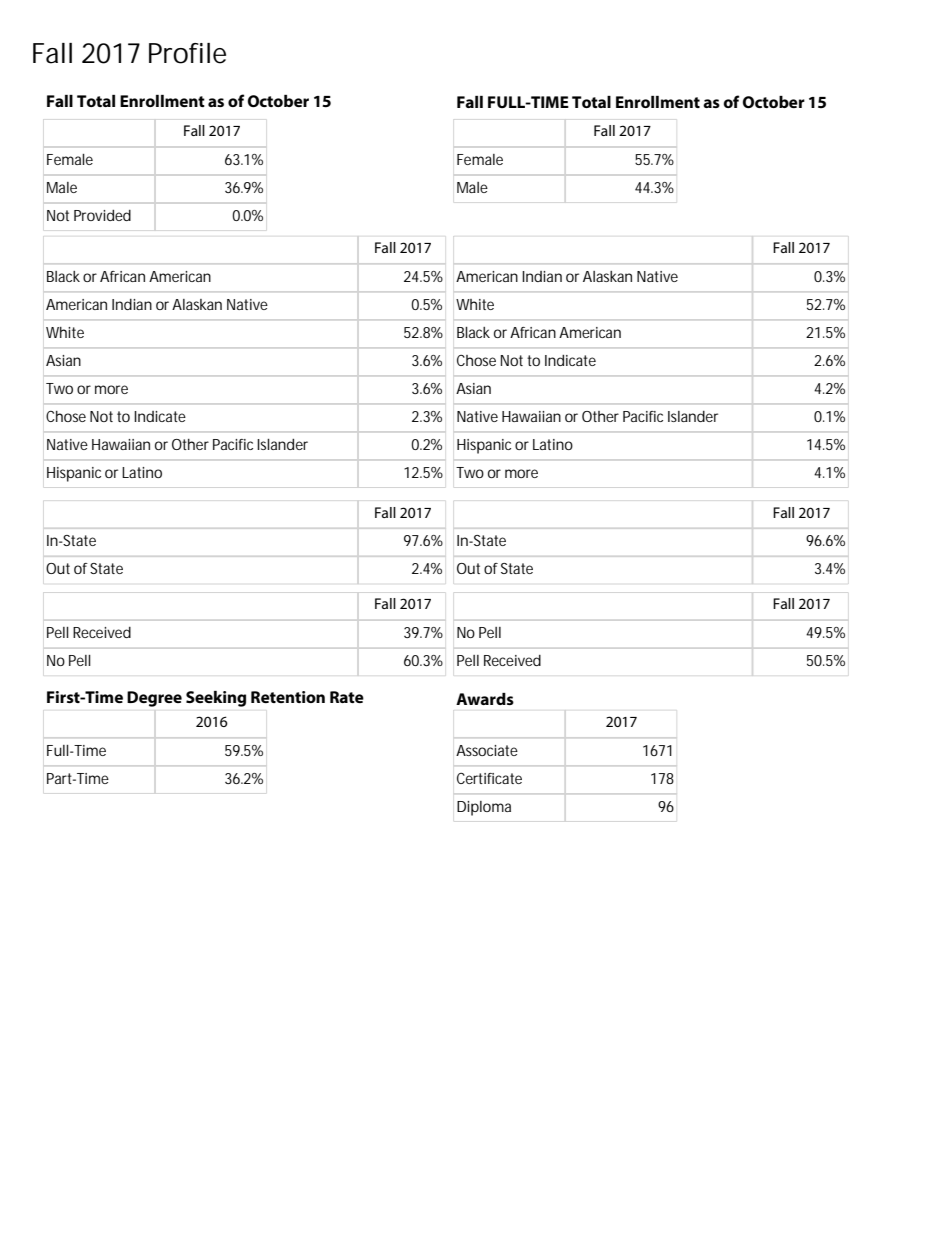 This screenshot has width=952, height=1233. Describe the element at coordinates (489, 778) in the screenshot. I see `Certificate` at that location.
